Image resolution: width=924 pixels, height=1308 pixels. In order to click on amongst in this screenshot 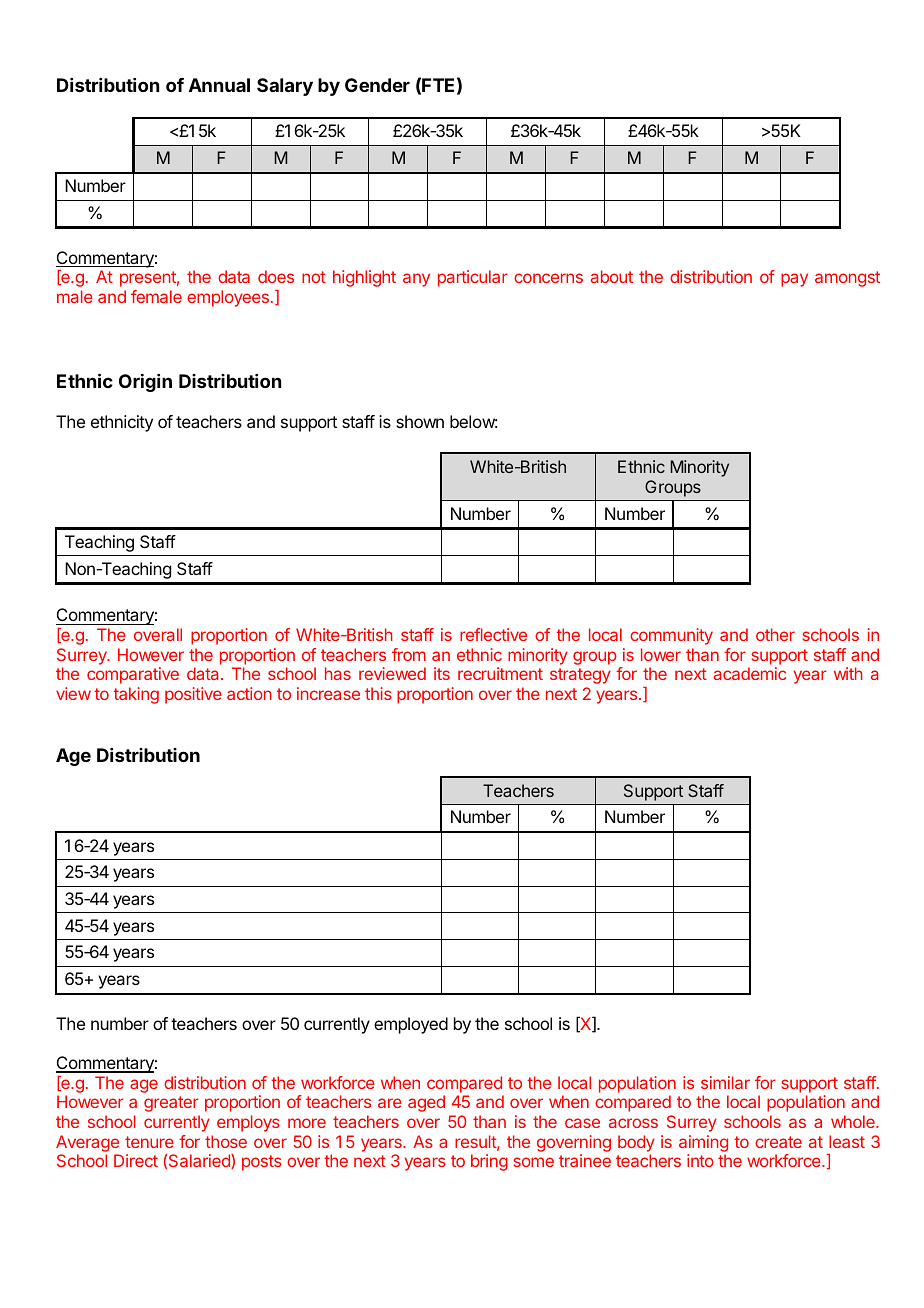, I will do `click(847, 279)`.
